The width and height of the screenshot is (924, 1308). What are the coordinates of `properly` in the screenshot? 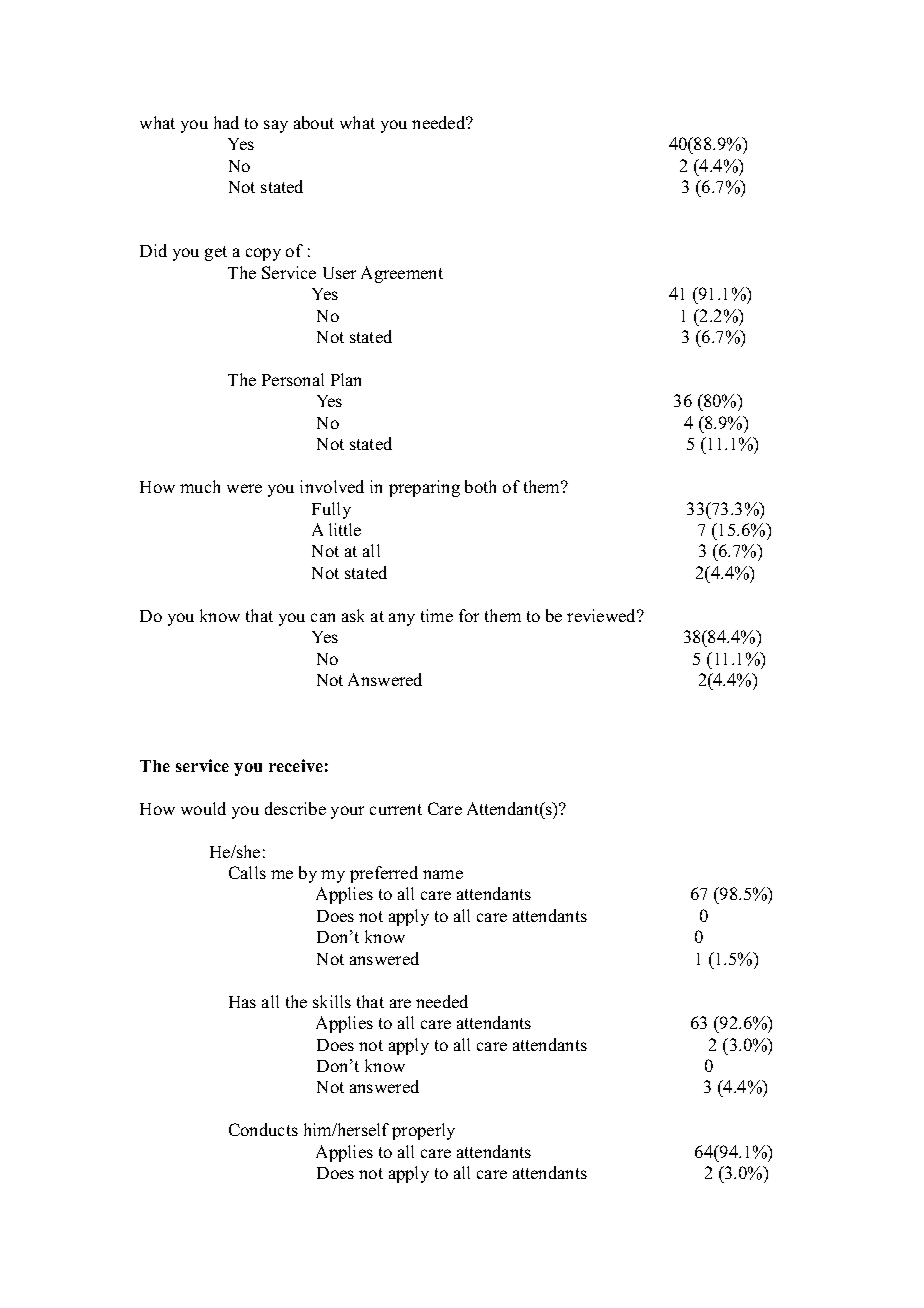 It's located at (423, 1131).
